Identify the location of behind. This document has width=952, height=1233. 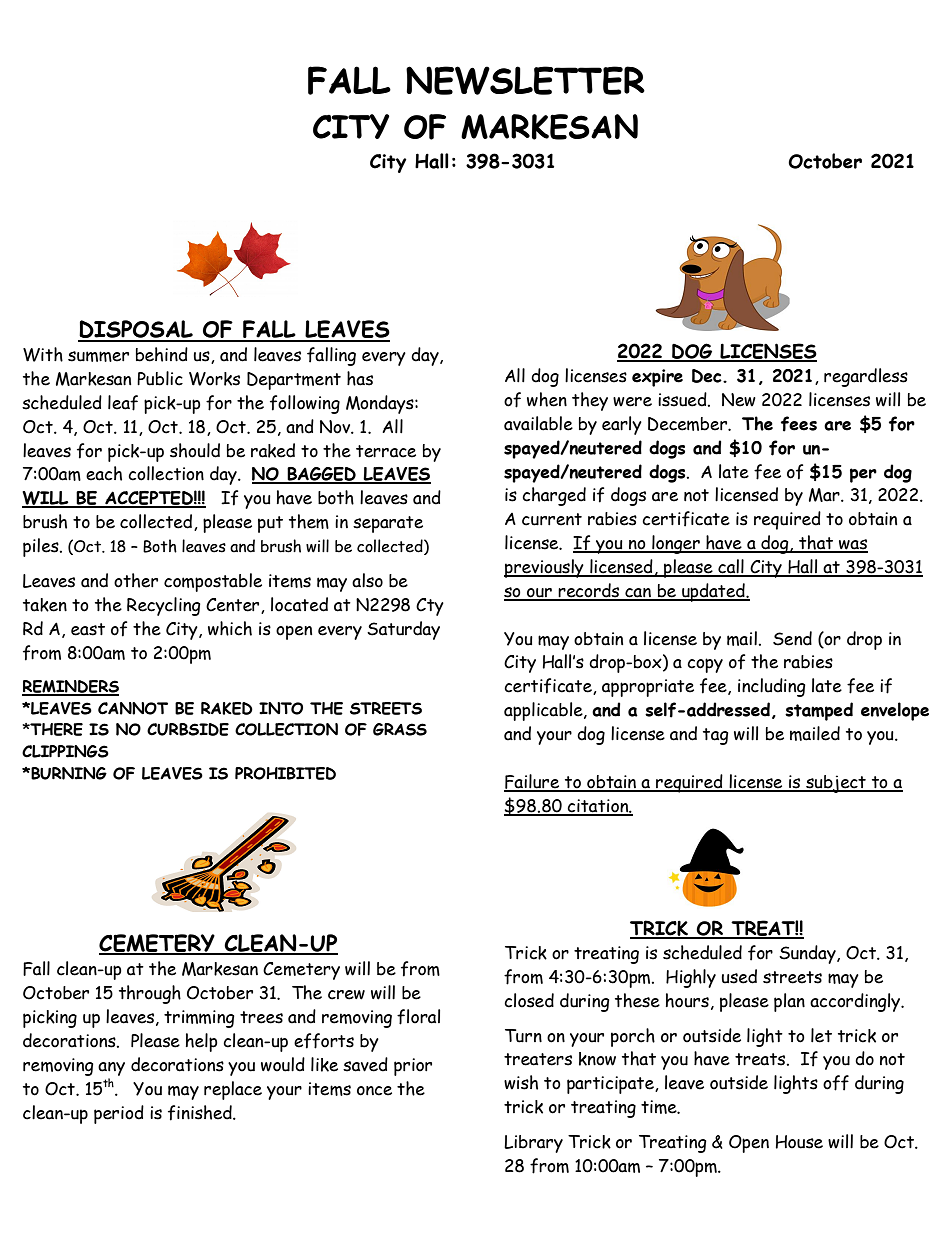
(162, 354).
